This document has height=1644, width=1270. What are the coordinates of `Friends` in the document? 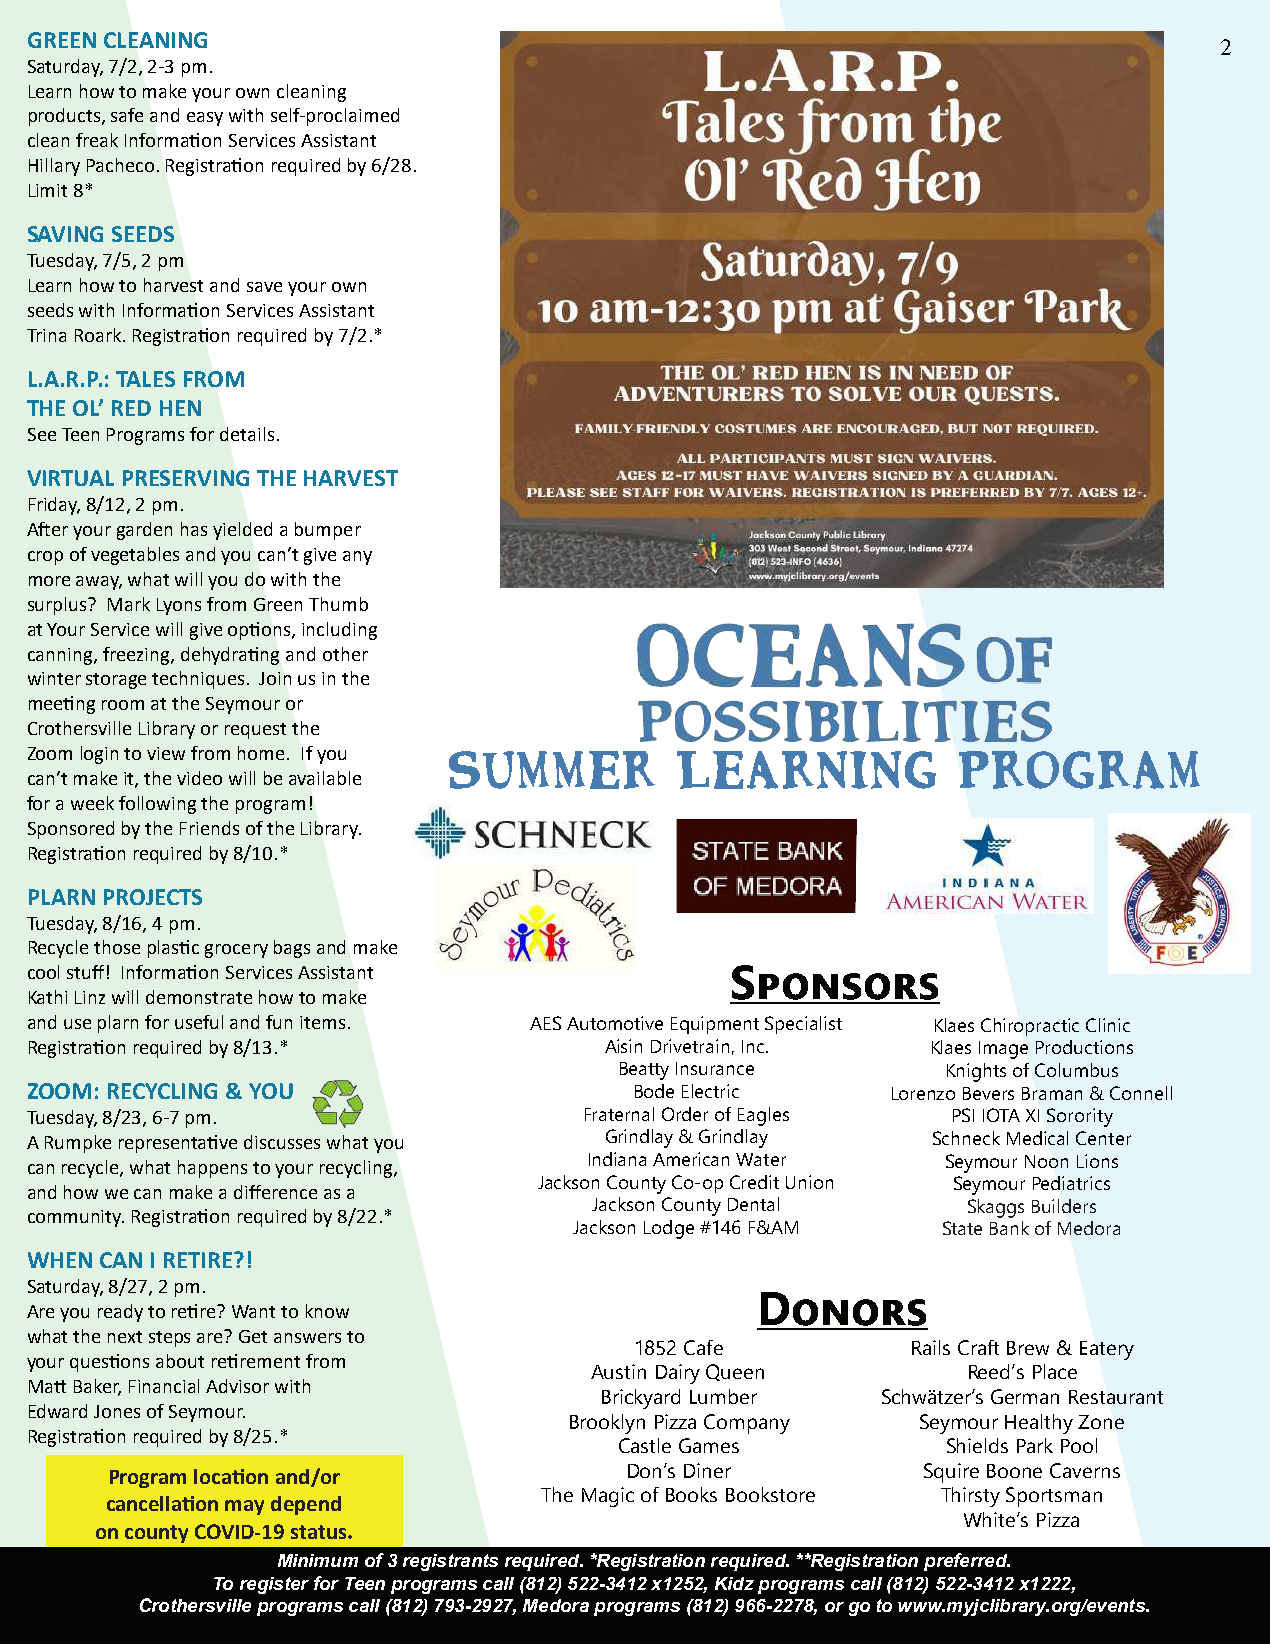 It's located at (209, 828).
